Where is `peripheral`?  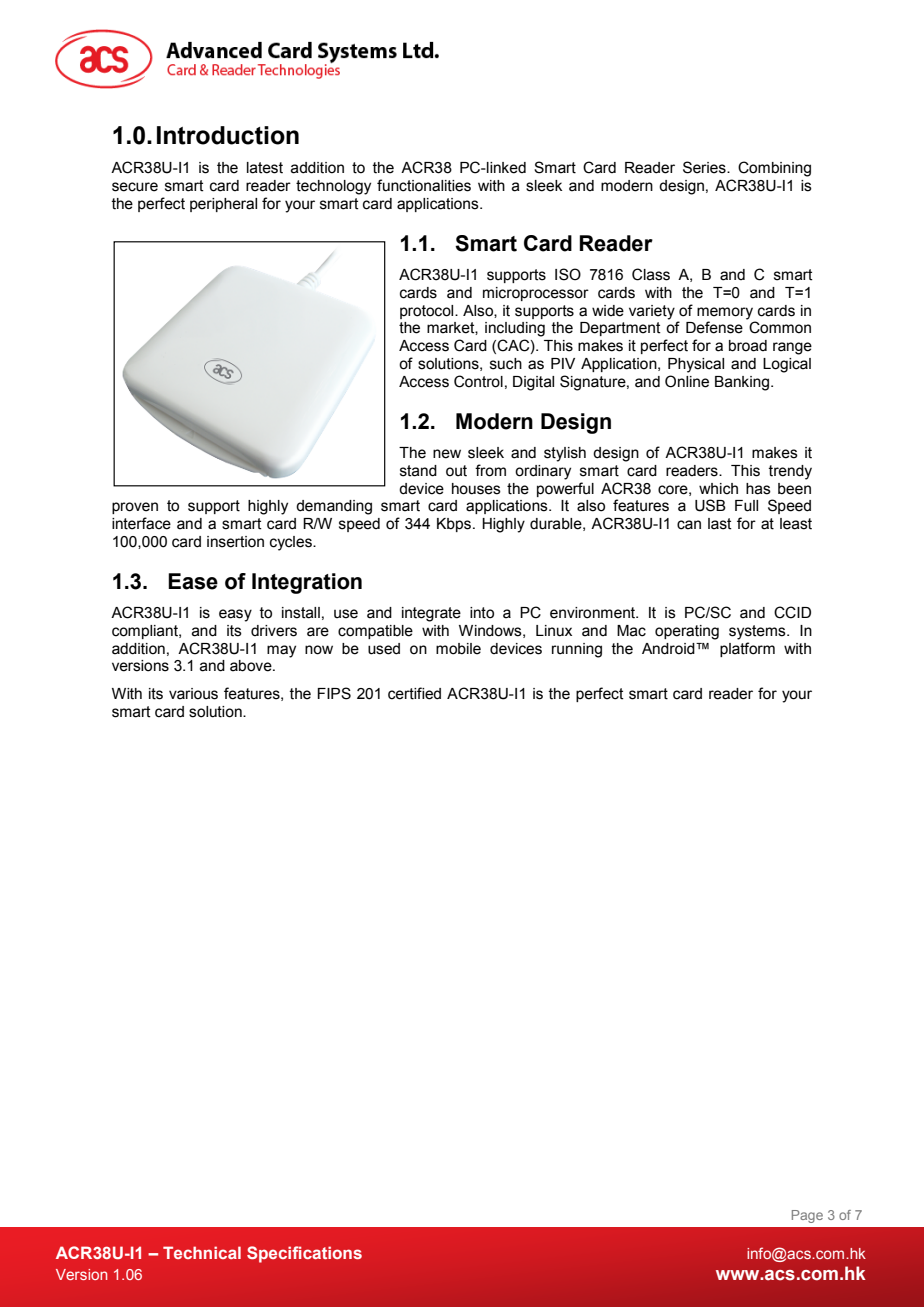 peripheral is located at coordinates (223, 205).
